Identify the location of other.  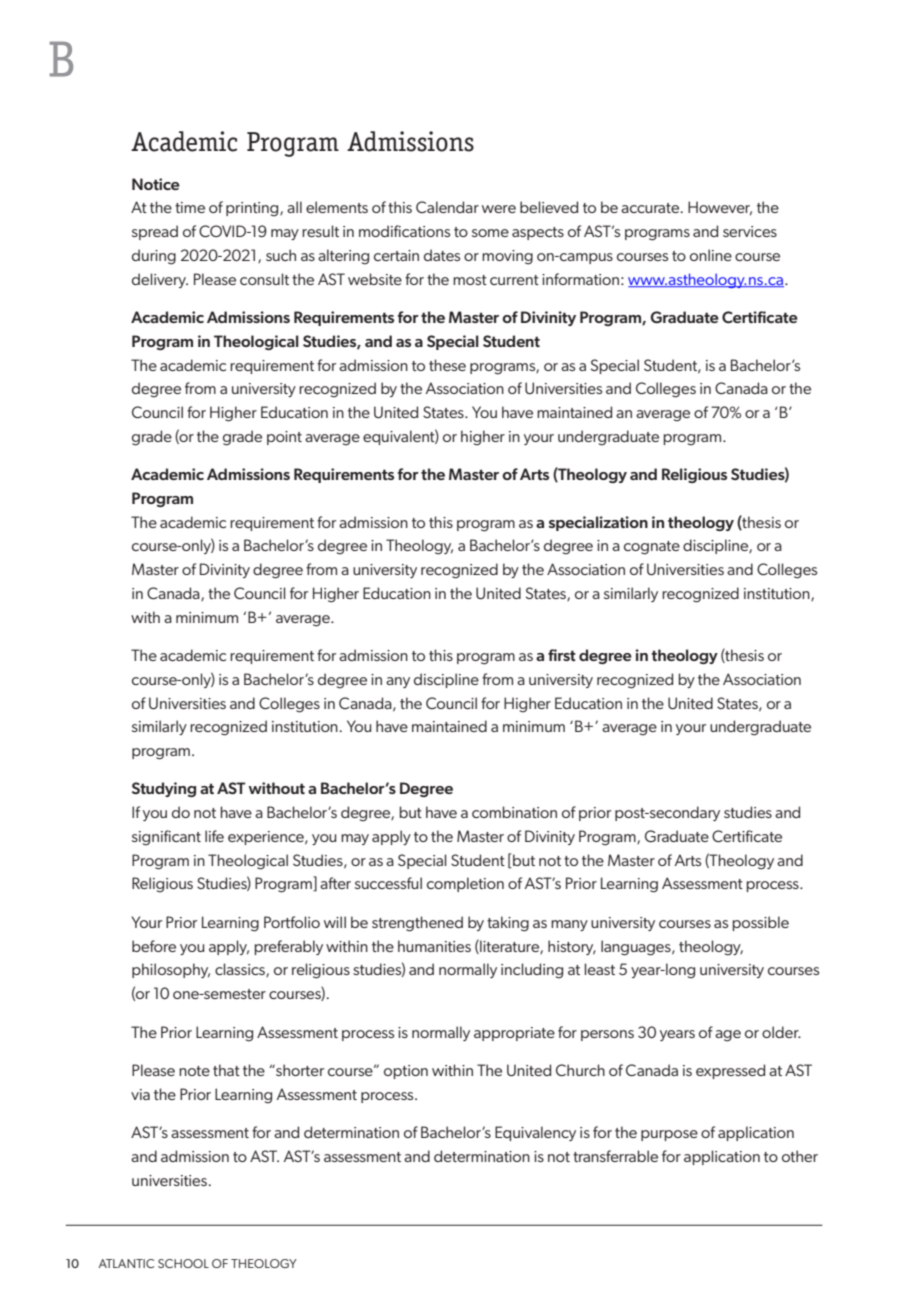
(800, 1156).
